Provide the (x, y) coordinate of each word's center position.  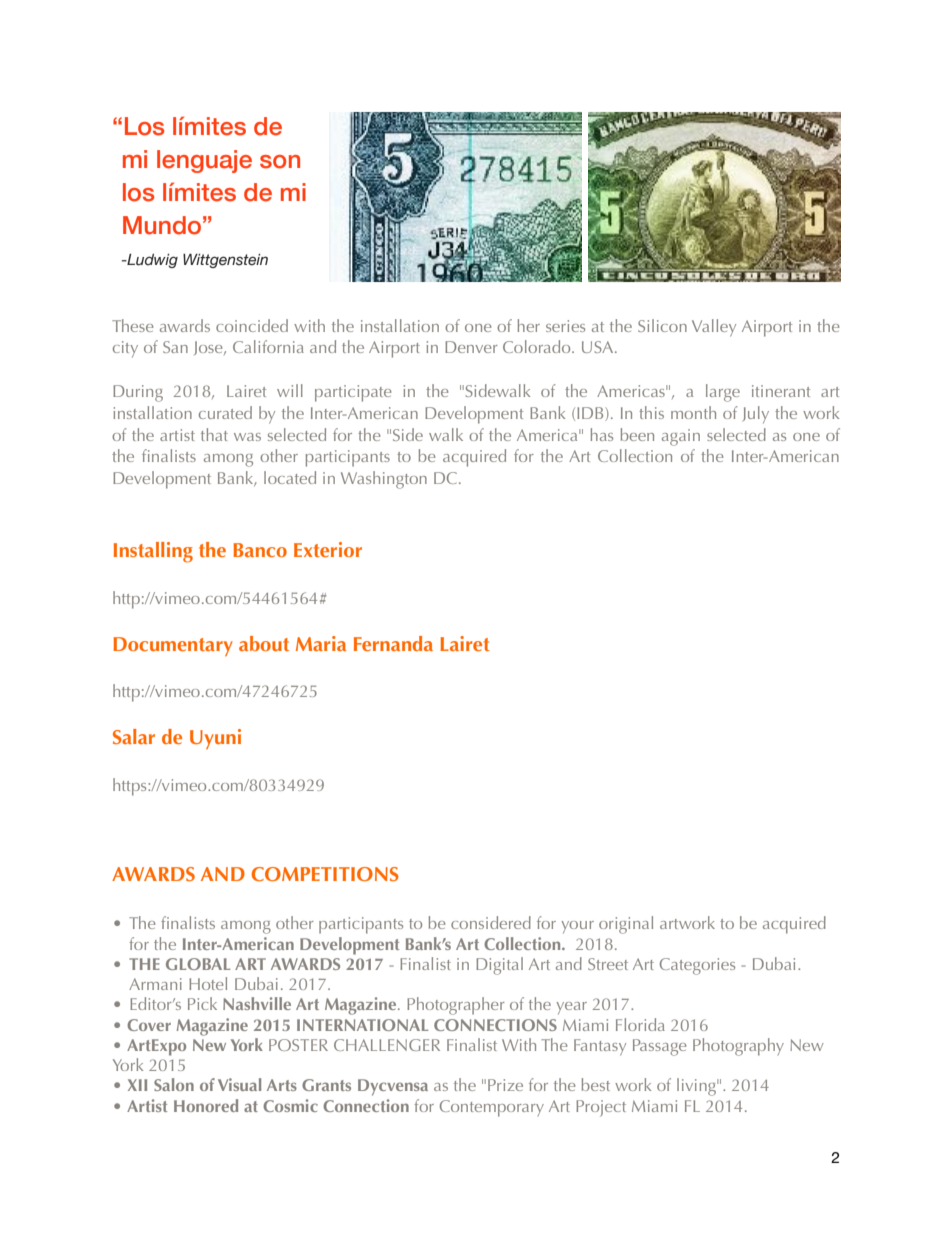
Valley (714, 328)
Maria (321, 643)
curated (225, 412)
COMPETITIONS (325, 874)
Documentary (173, 646)
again (681, 437)
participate (353, 393)
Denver (471, 347)
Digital (499, 966)
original (626, 925)
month (693, 412)
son (280, 162)
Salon (174, 1084)
